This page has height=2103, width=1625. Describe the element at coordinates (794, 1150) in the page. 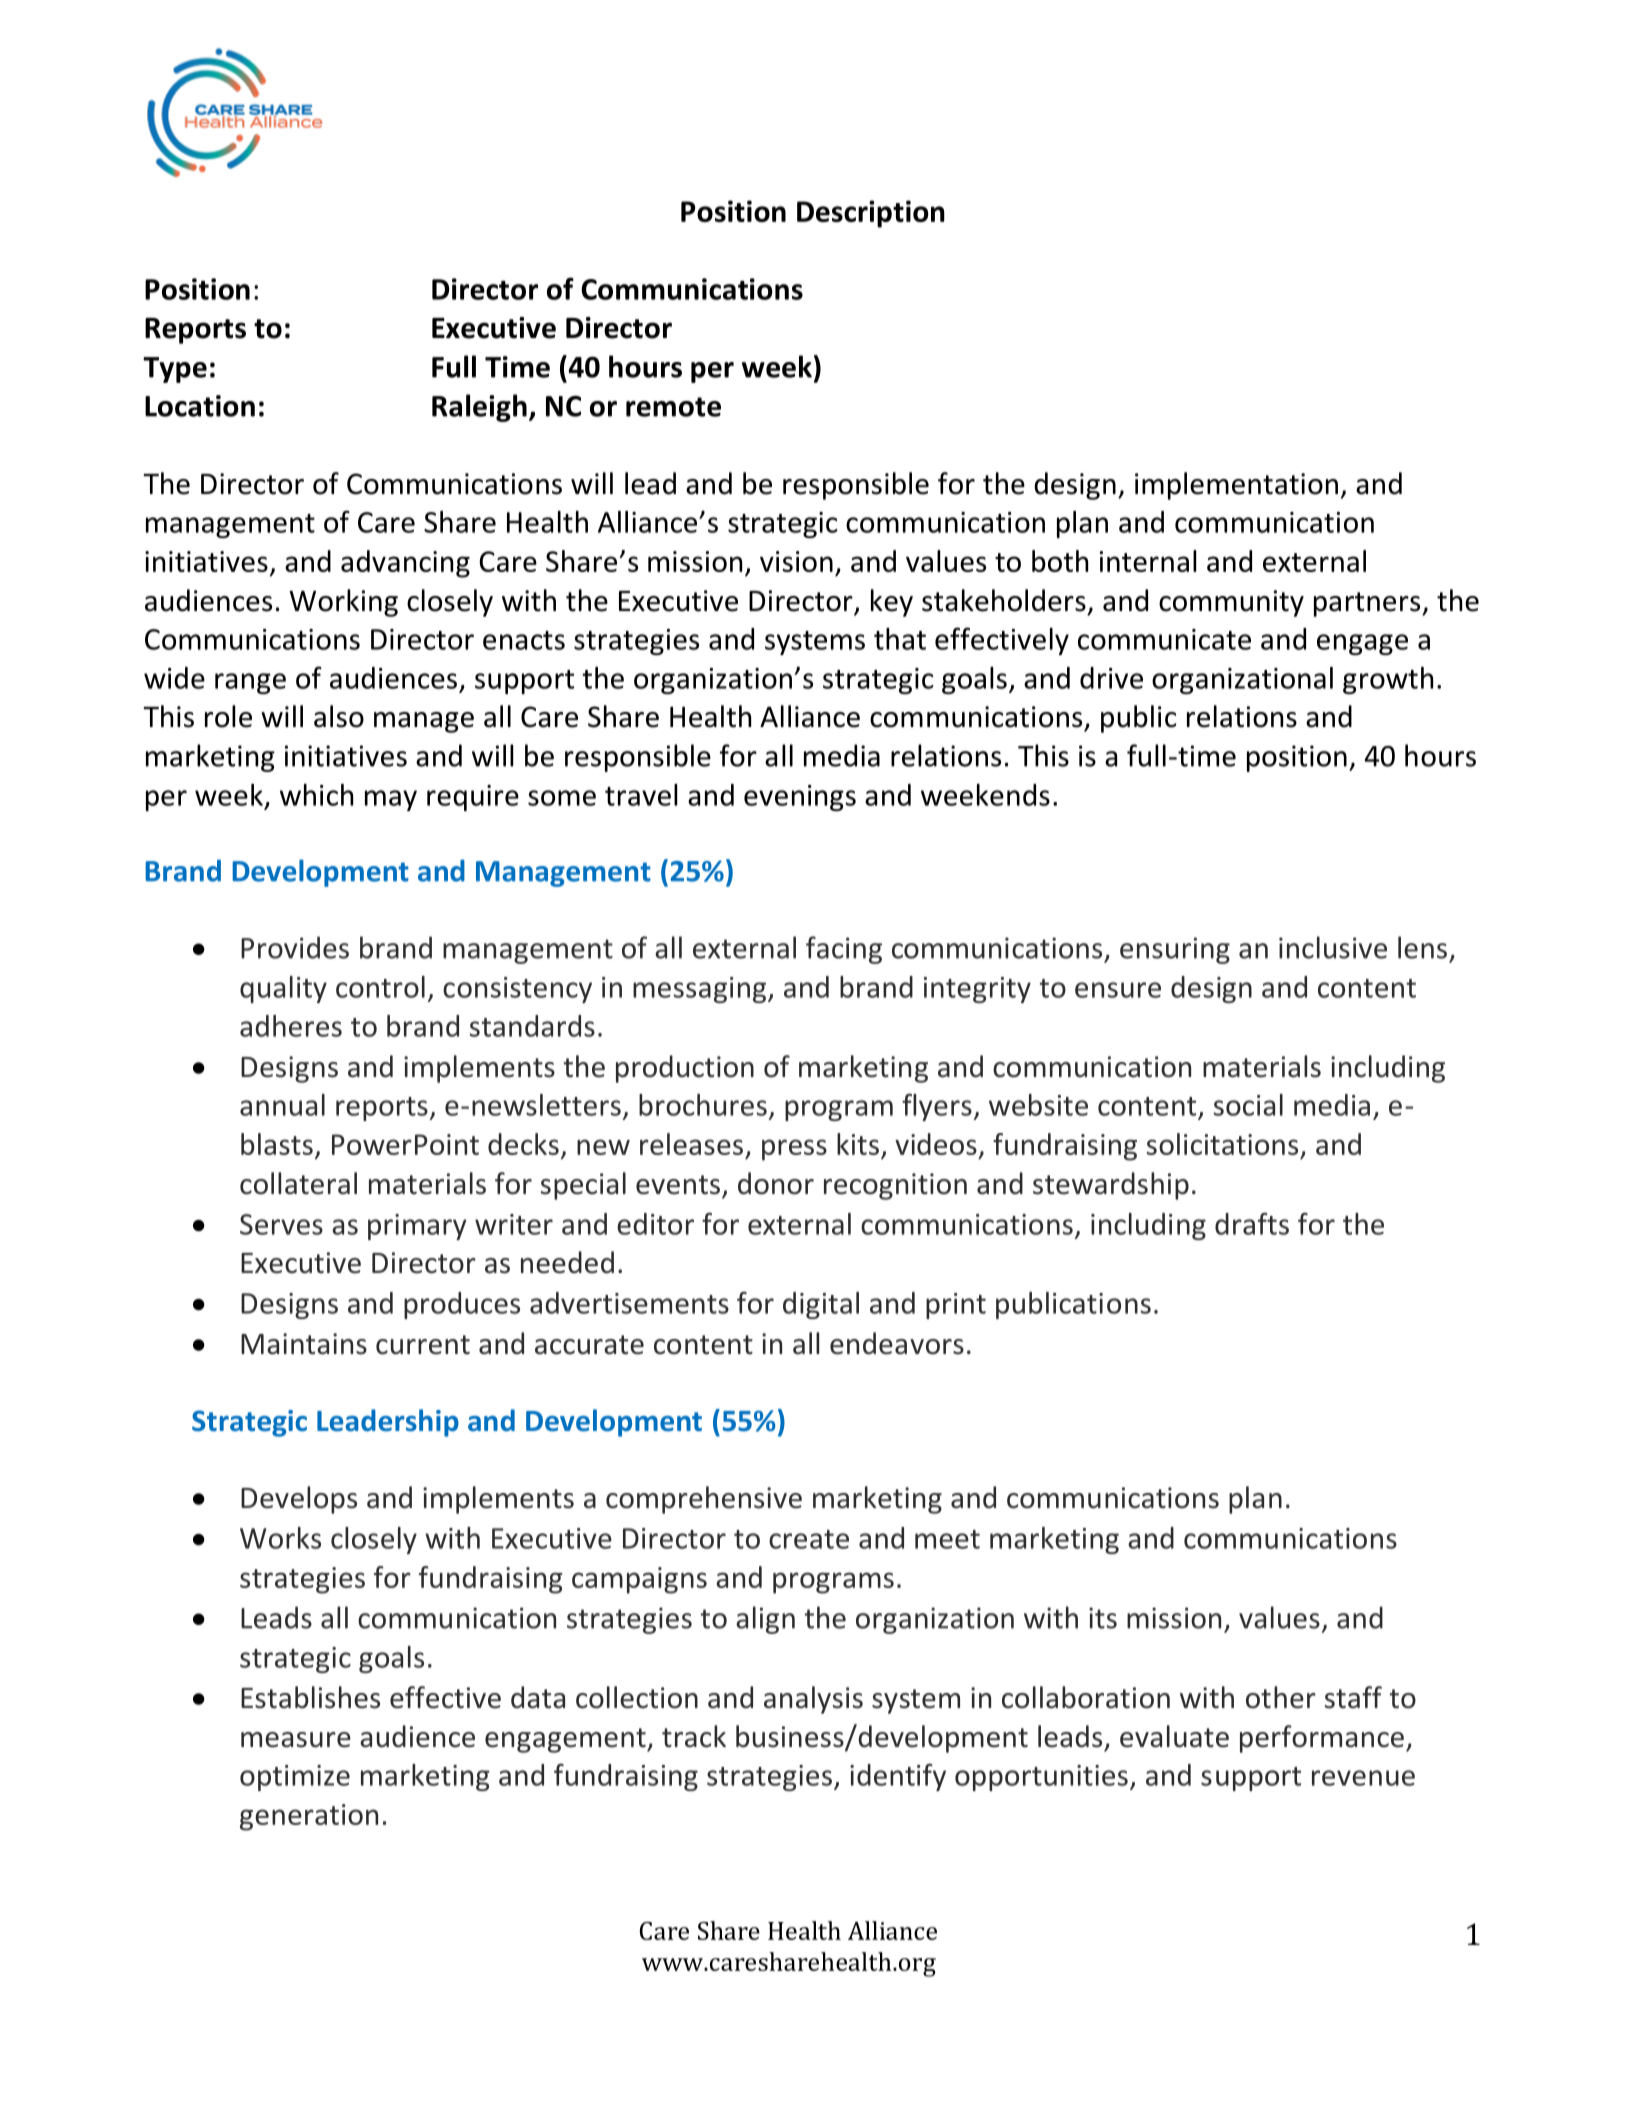

I see `press` at that location.
